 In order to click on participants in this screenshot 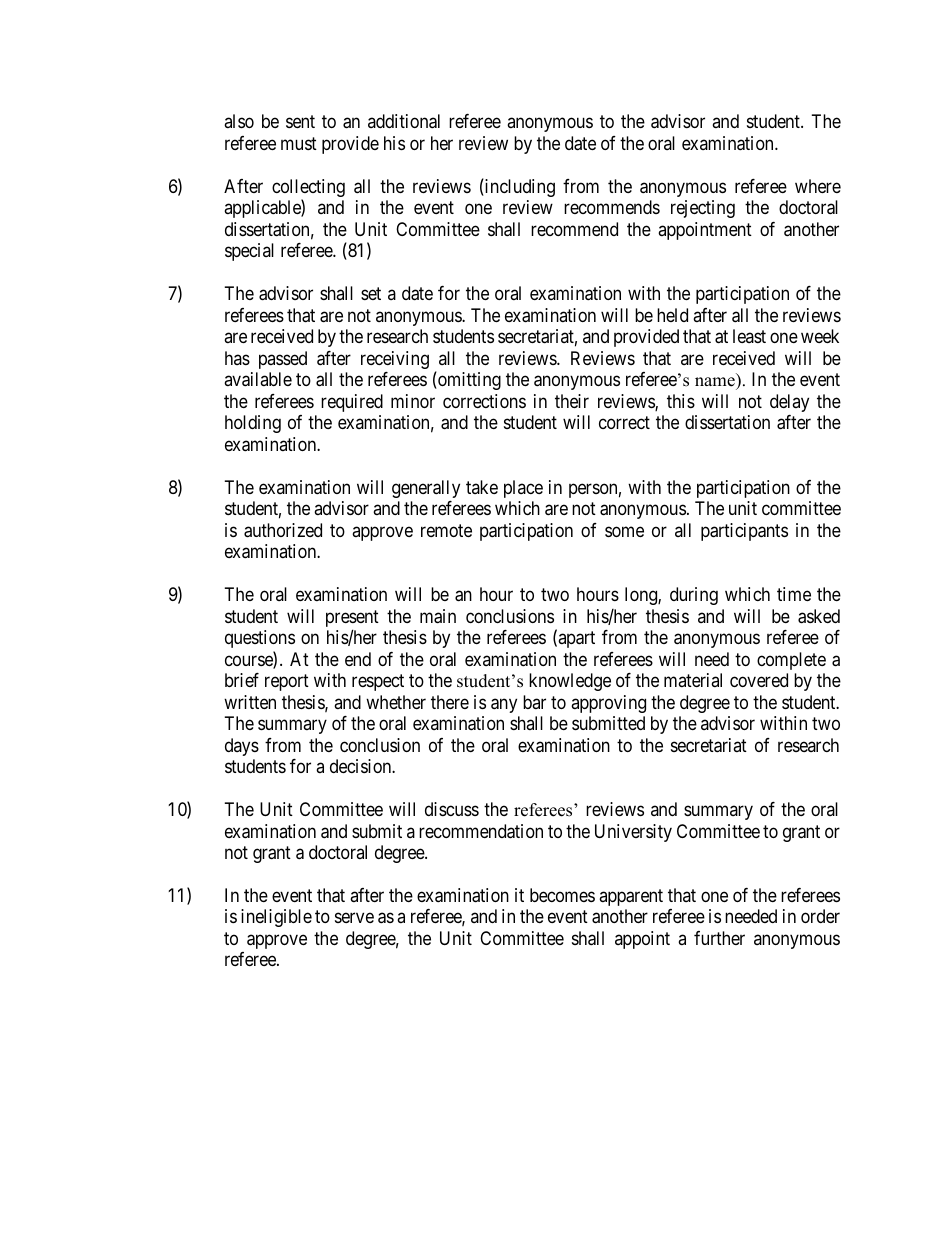, I will do `click(744, 532)`.
